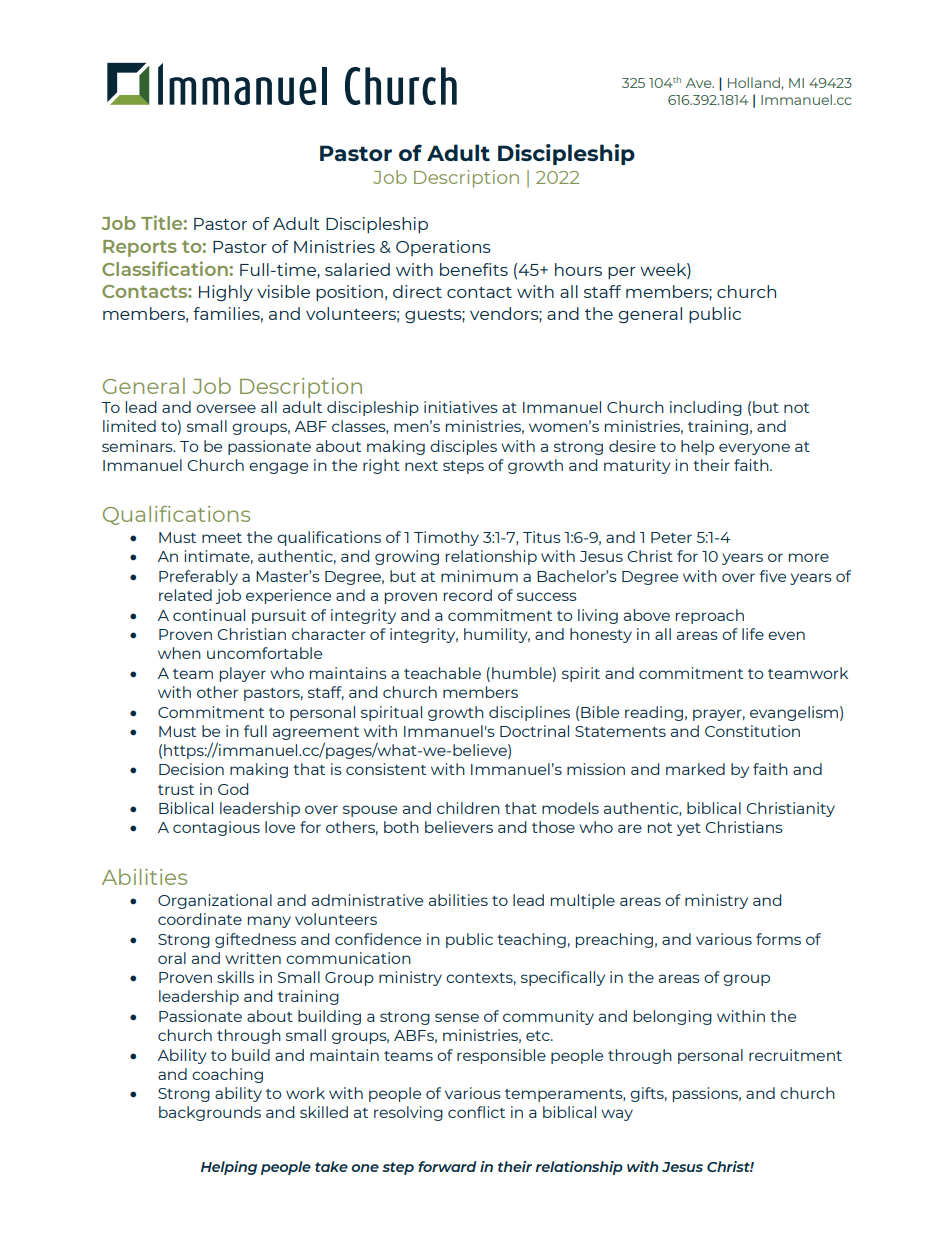 This page has height=1233, width=952. Describe the element at coordinates (210, 1113) in the page. I see `backgrounds` at that location.
